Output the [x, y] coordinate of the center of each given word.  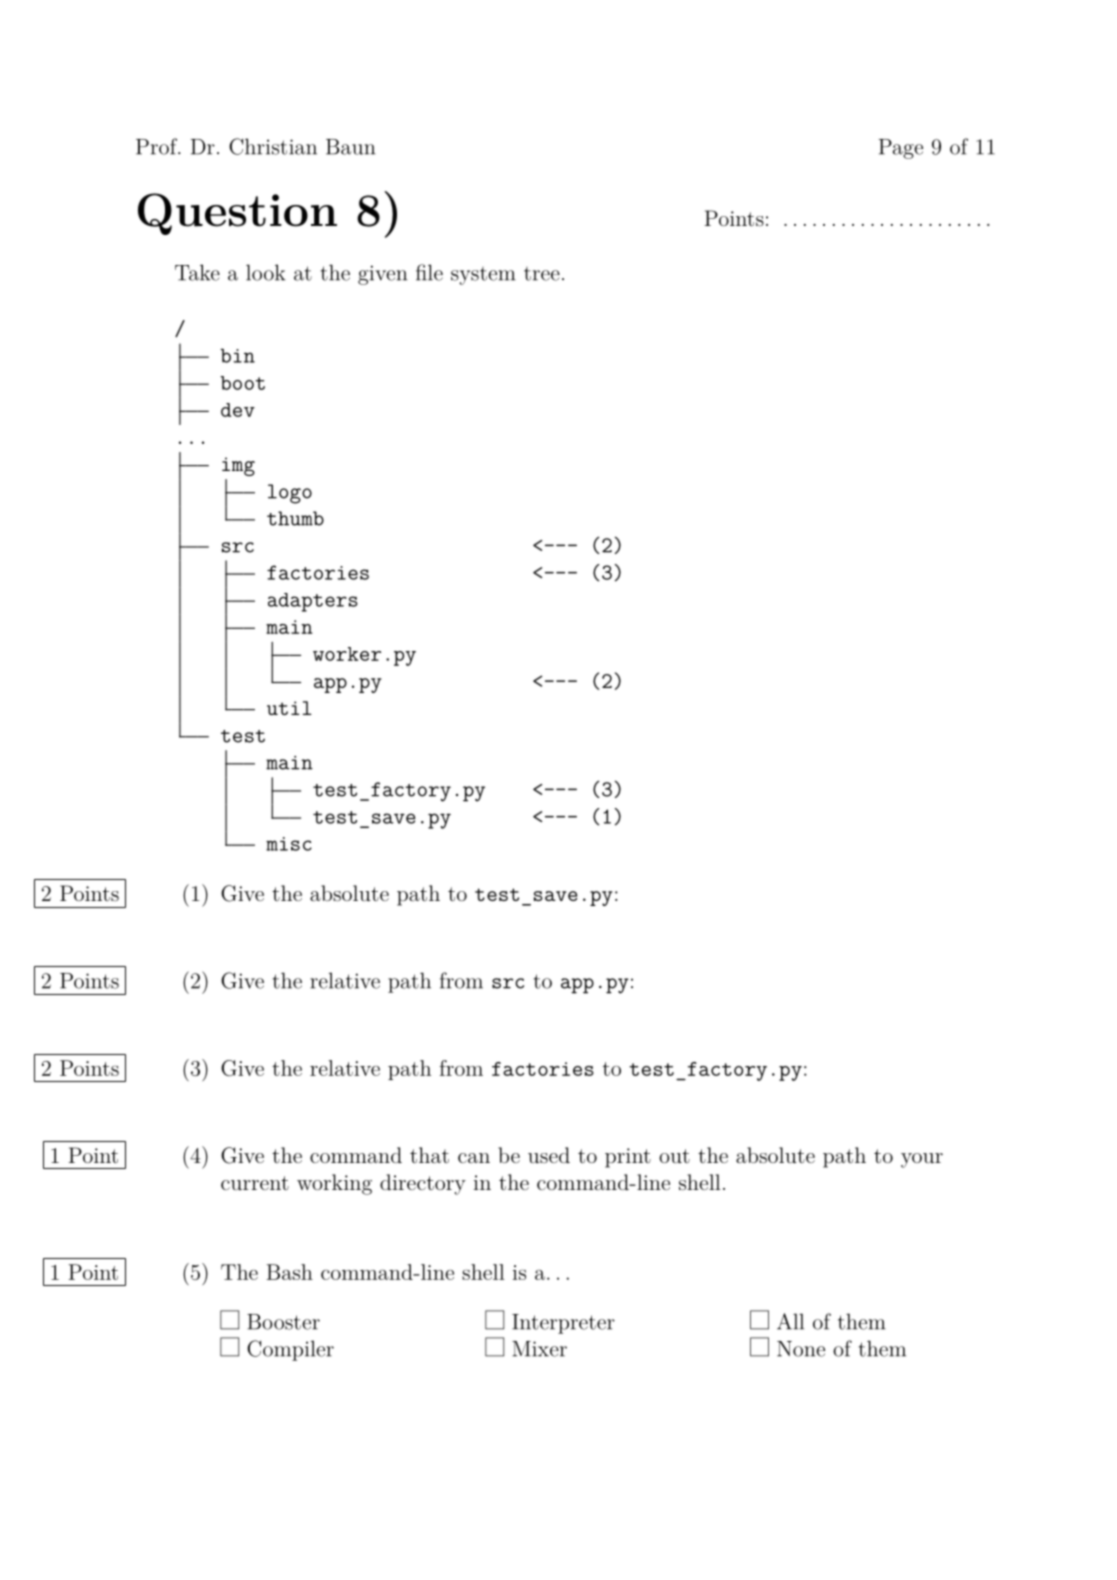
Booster [283, 1322]
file [429, 272]
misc [289, 844]
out [674, 1156]
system [483, 276]
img [238, 466]
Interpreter [563, 1324]
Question [237, 214]
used [549, 1155]
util [289, 708]
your [922, 1160]
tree [542, 274]
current [255, 1183]
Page [901, 149]
